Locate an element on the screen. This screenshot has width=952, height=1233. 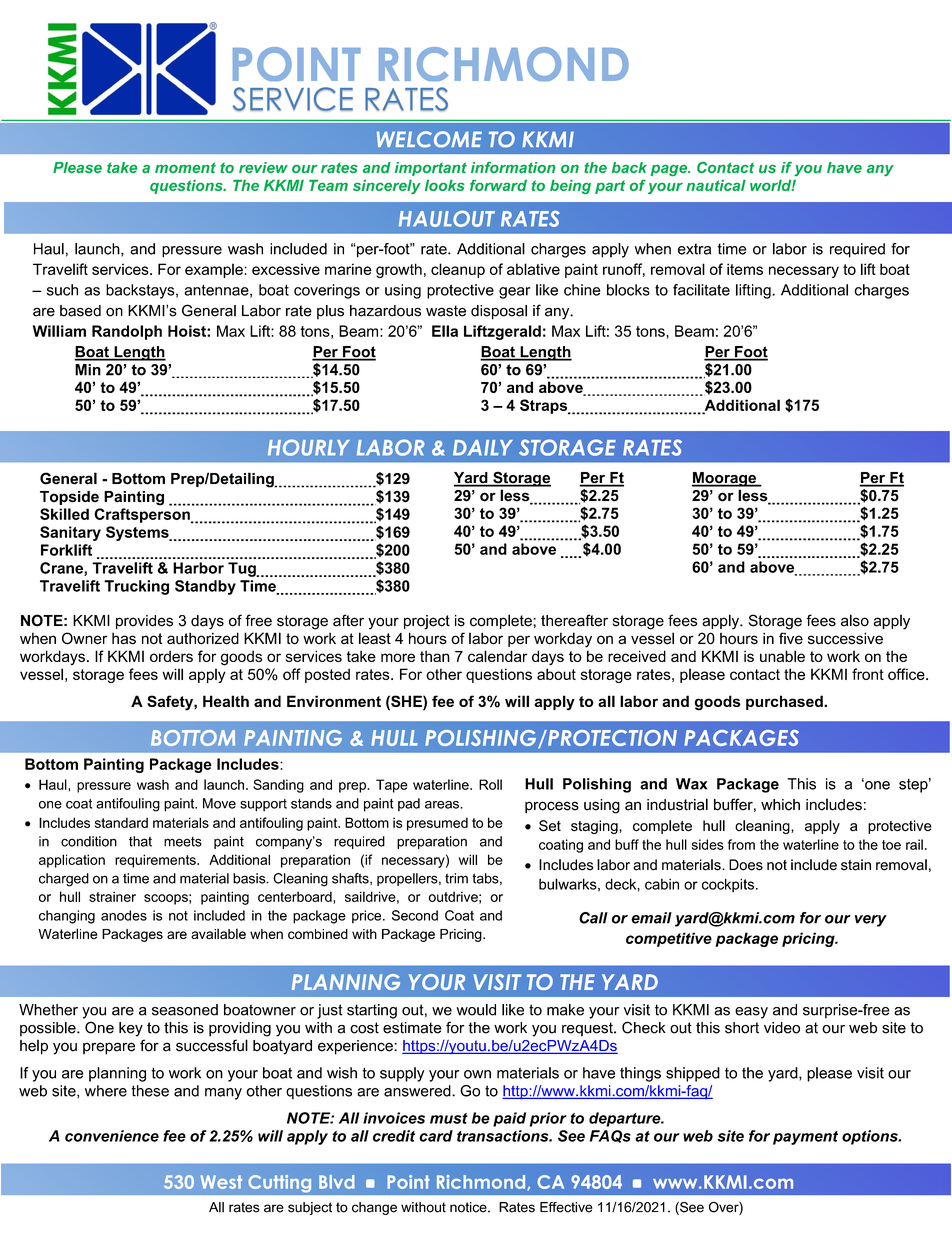
nautical is located at coordinates (716, 185).
